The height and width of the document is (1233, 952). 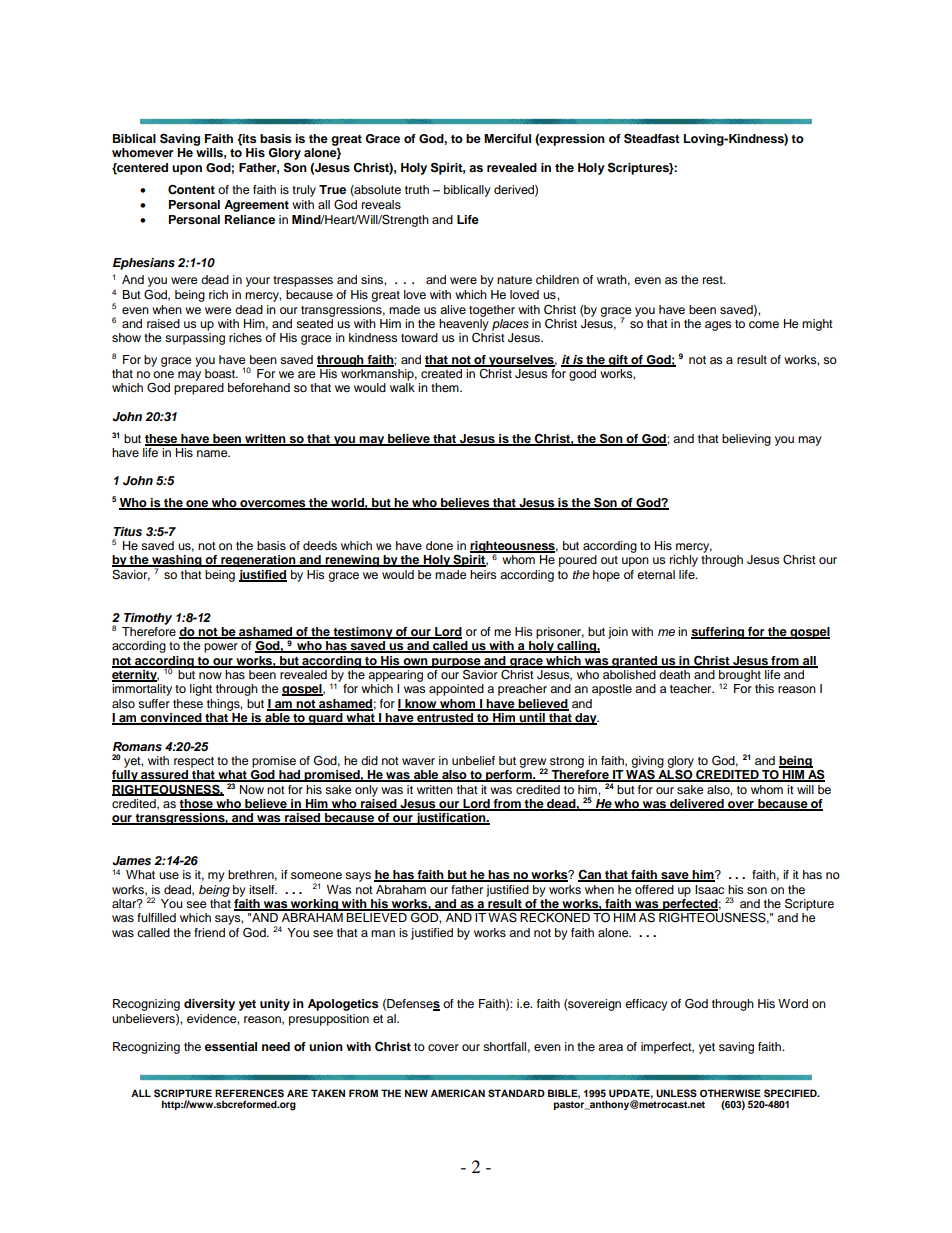 I want to click on Steadfast, so click(x=652, y=138).
